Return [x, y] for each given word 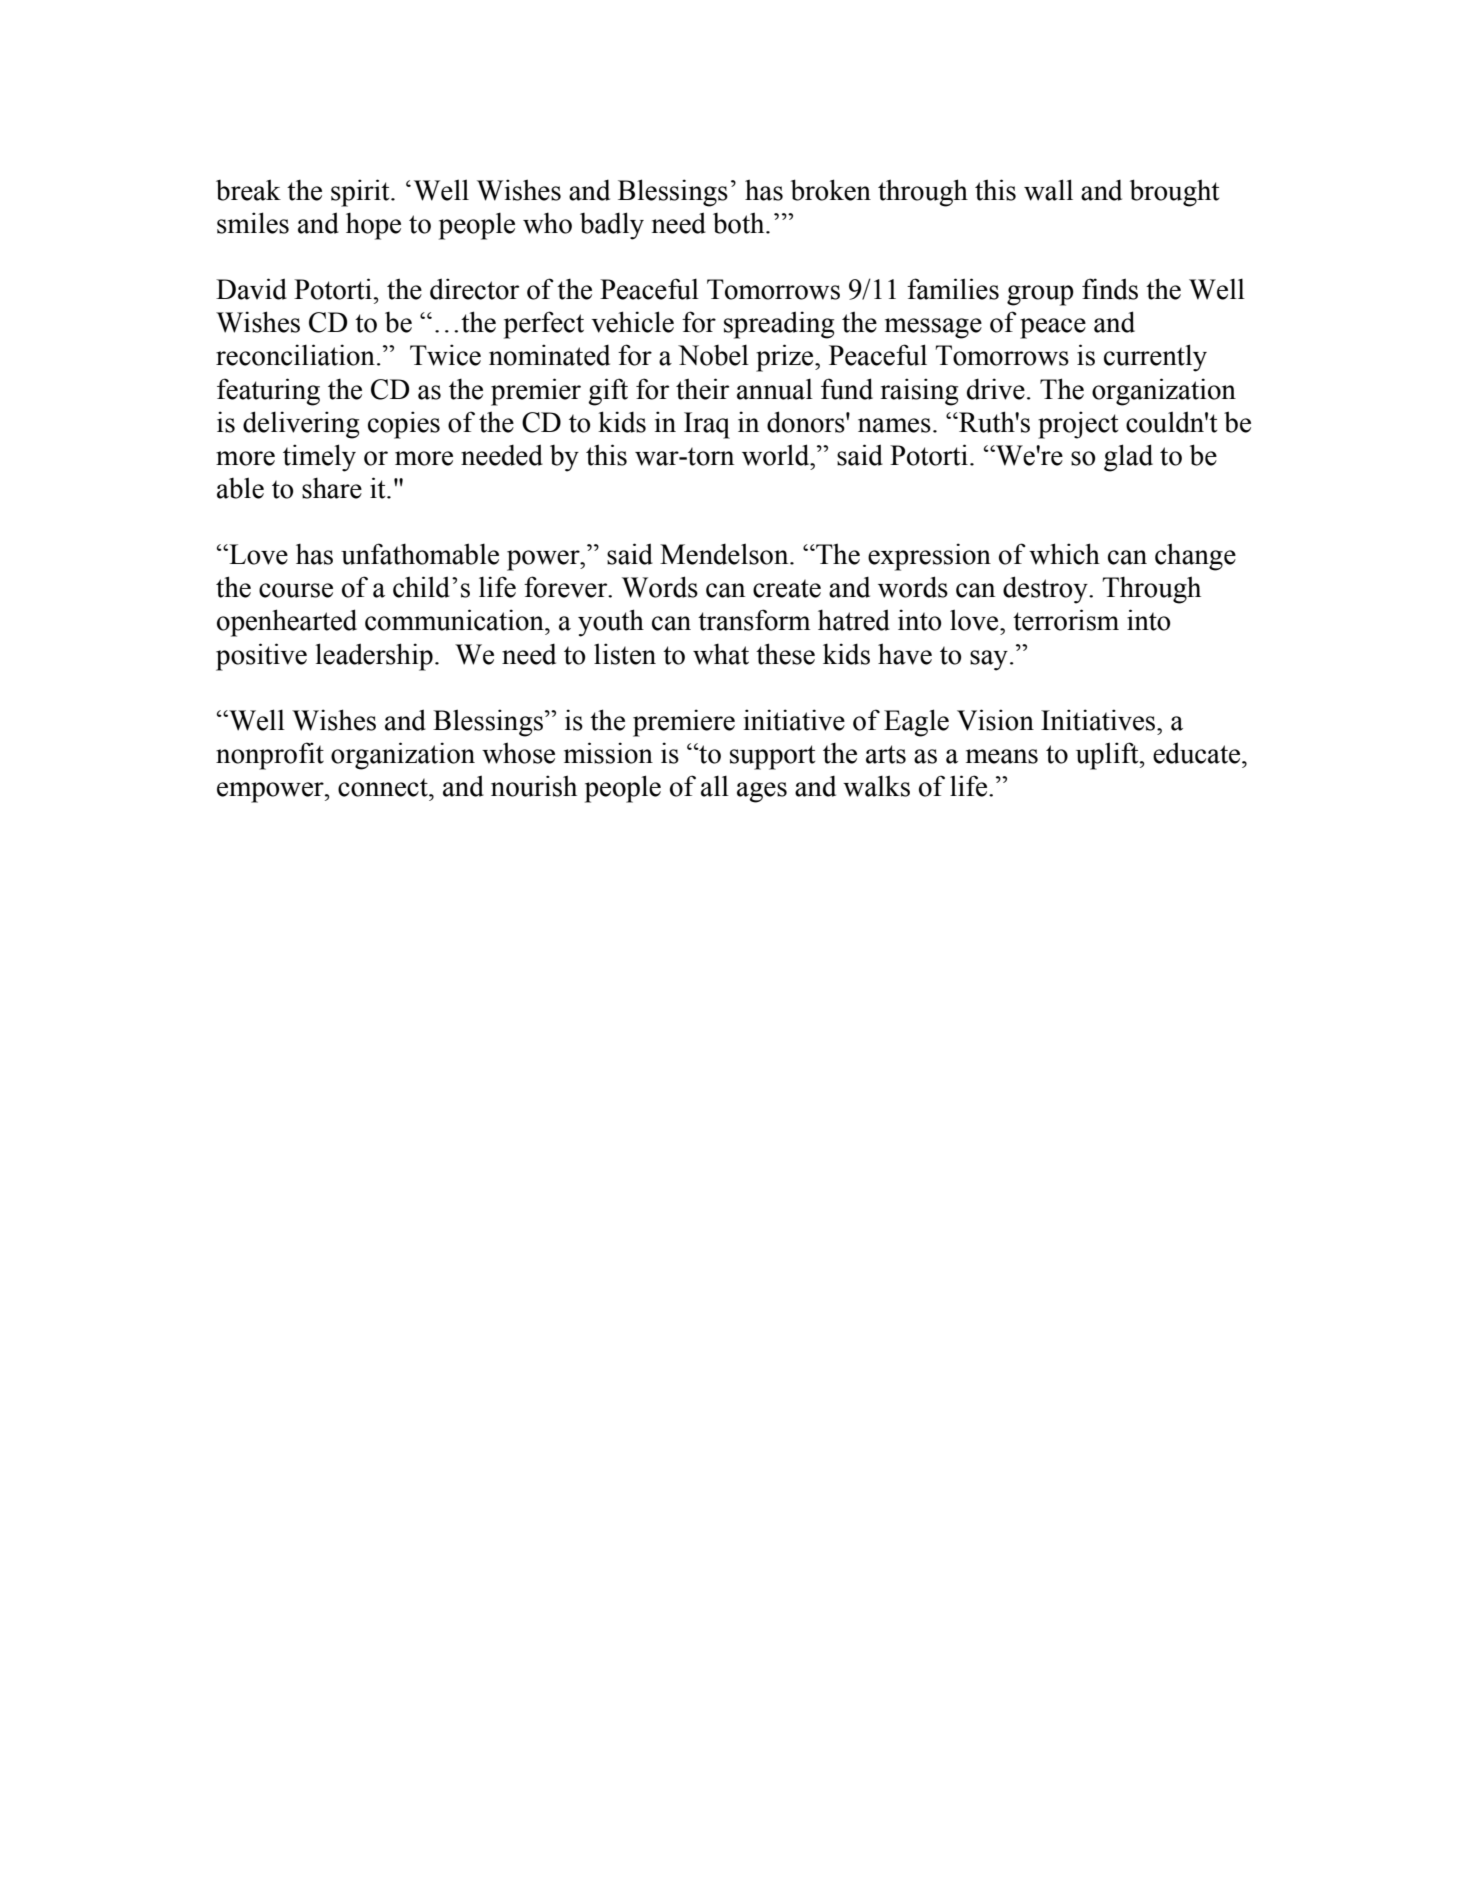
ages [762, 792]
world [777, 455]
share [332, 488]
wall [1048, 190]
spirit [361, 193]
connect [384, 788]
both [740, 223]
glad [1128, 458]
